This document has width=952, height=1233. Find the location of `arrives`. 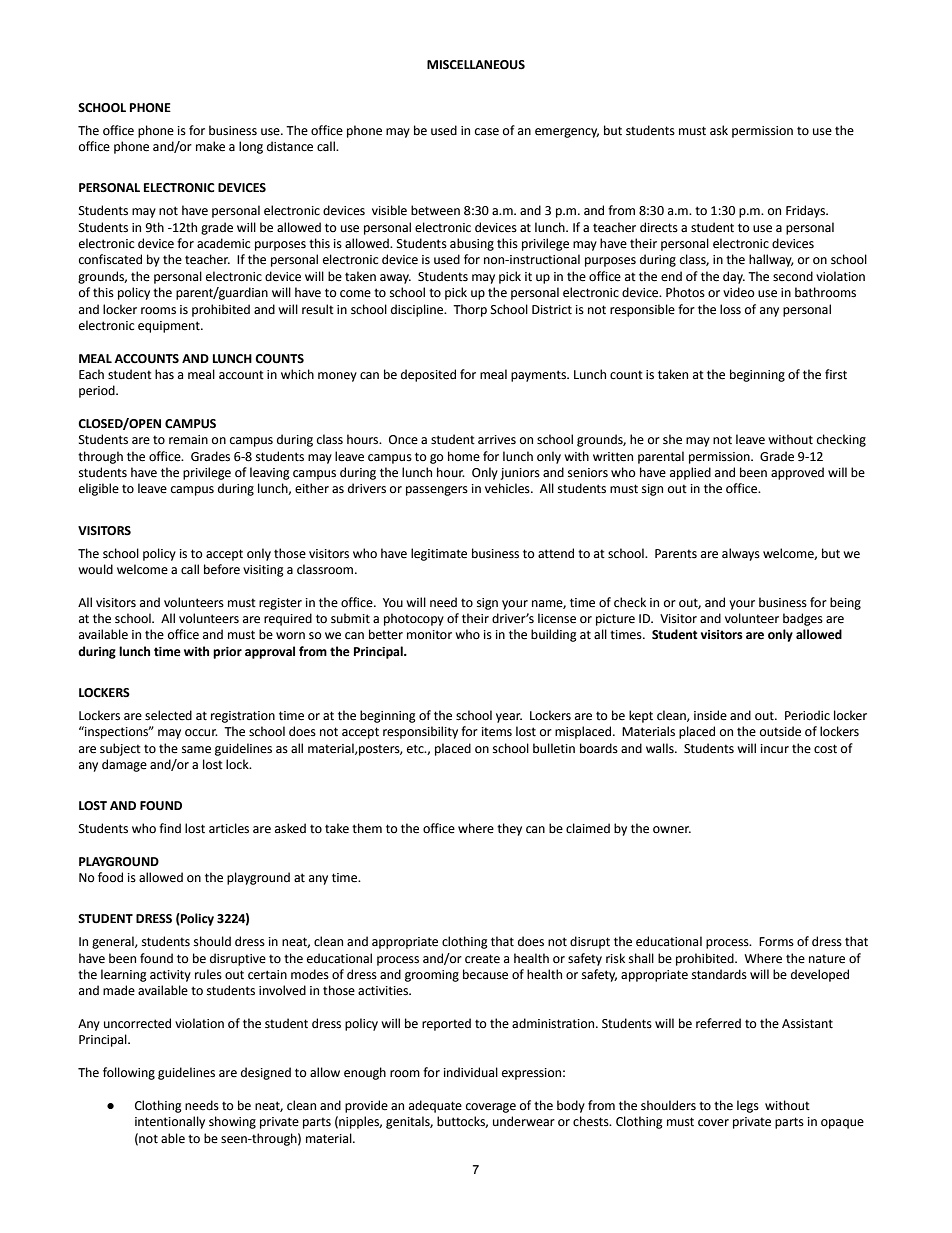

arrives is located at coordinates (497, 440).
